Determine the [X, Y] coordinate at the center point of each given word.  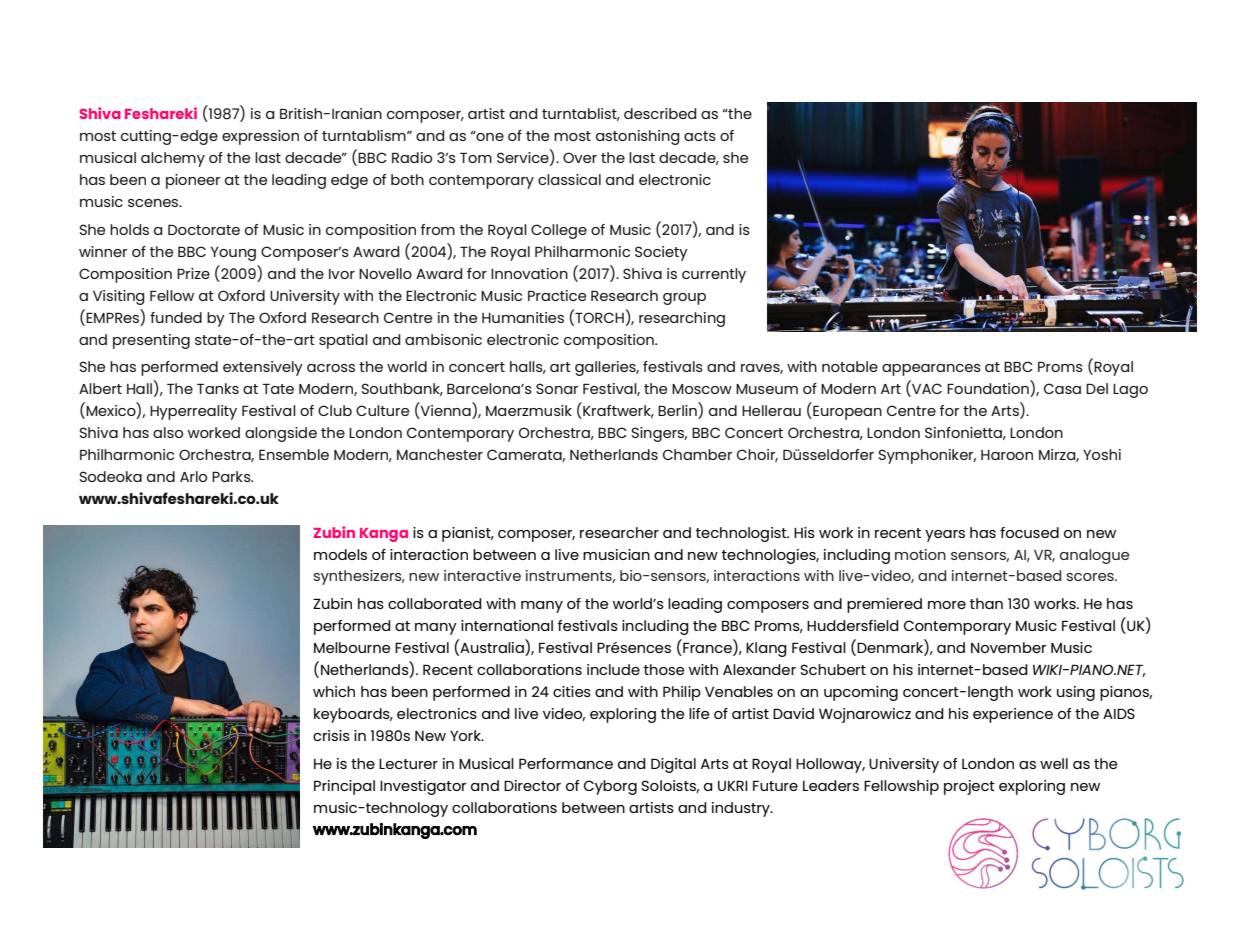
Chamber [697, 454]
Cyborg [610, 787]
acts [700, 136]
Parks [232, 476]
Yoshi [1102, 454]
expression [260, 137]
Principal [344, 787]
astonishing [638, 137]
